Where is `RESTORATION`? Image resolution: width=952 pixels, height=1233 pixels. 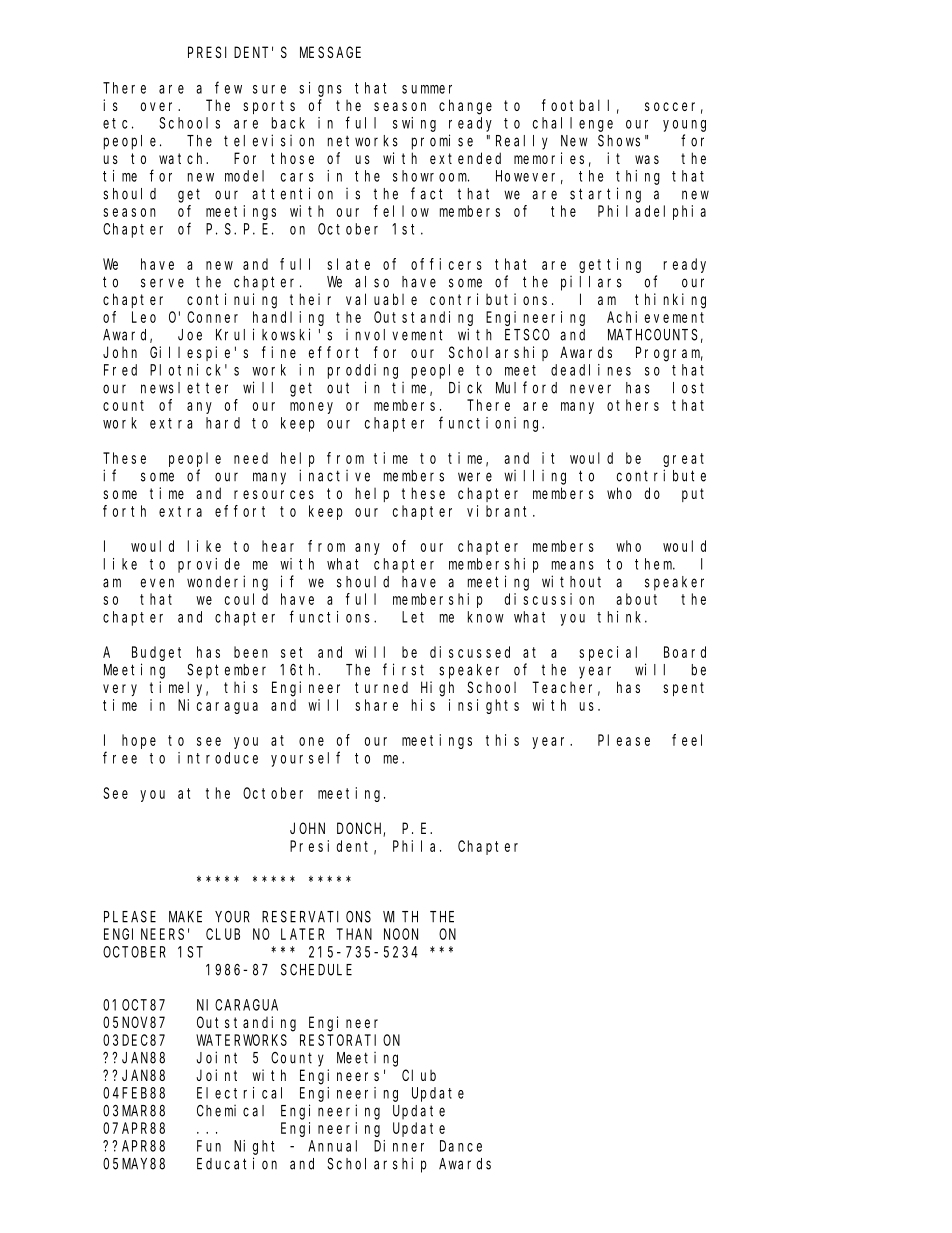
RESTORATION is located at coordinates (350, 1040).
